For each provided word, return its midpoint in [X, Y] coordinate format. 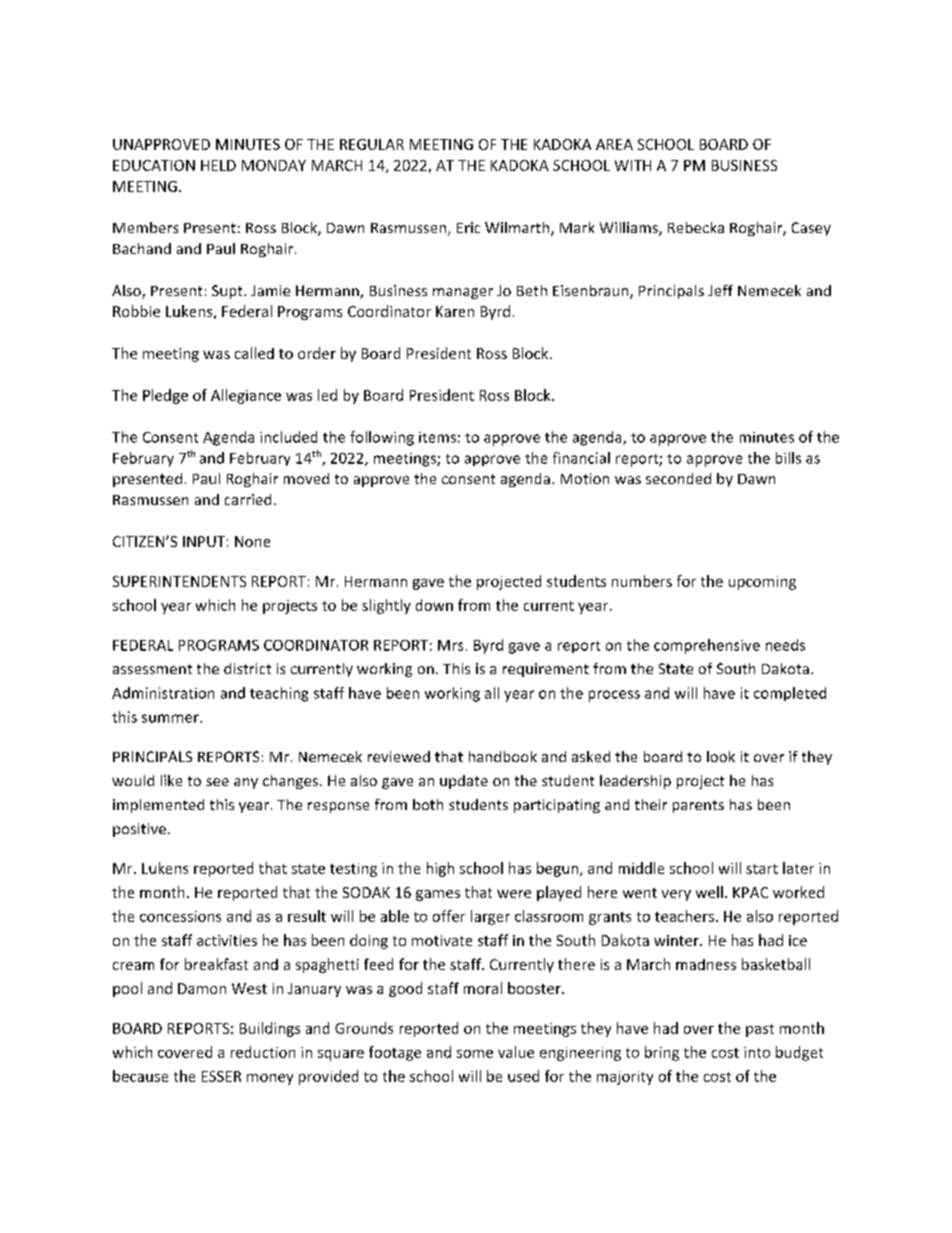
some [475, 1054]
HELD [218, 165]
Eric [468, 227]
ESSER [221, 1076]
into [757, 1052]
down [434, 605]
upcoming [762, 583]
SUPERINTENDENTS [179, 581]
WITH [633, 165]
